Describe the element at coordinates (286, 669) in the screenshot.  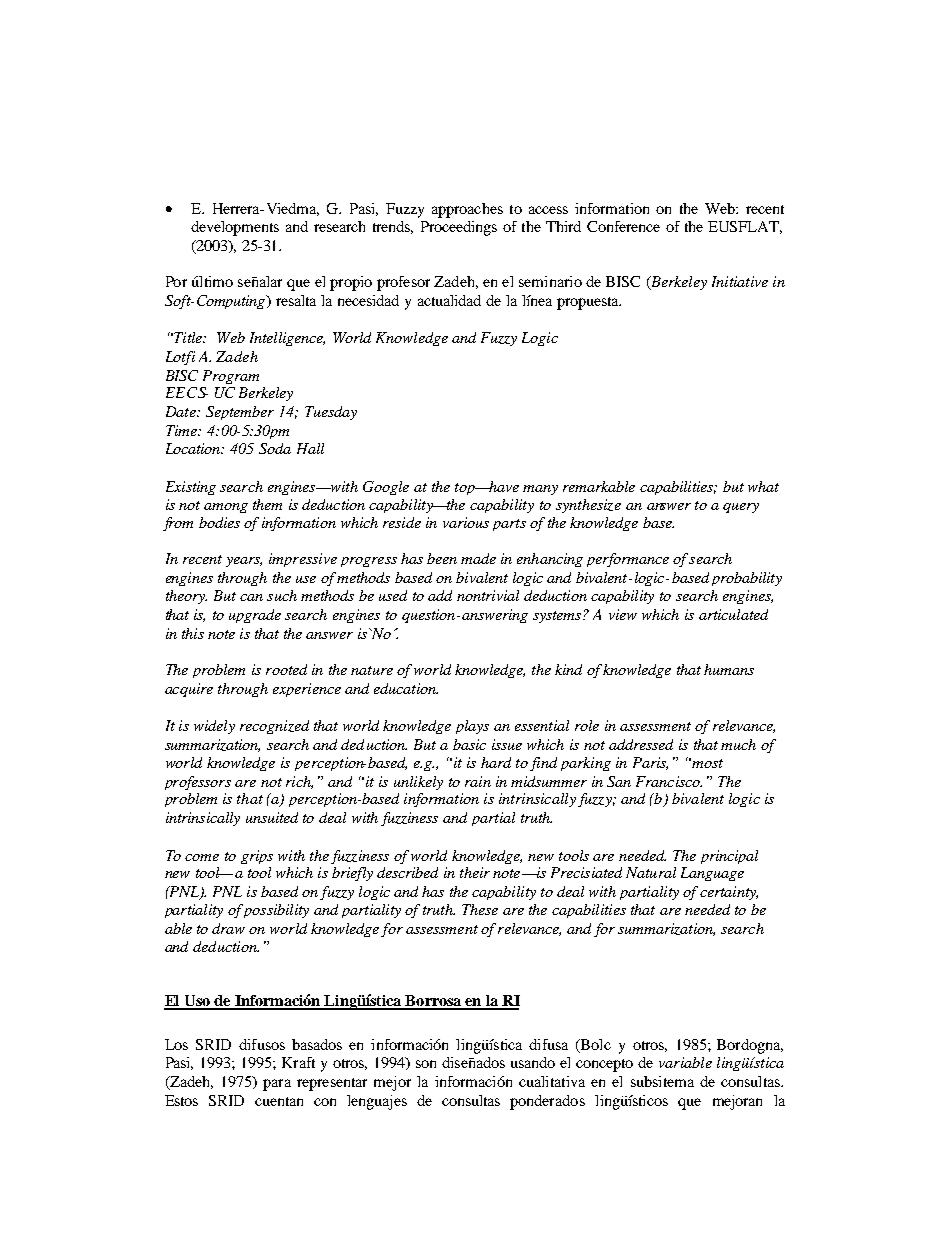
I see `rooted` at that location.
